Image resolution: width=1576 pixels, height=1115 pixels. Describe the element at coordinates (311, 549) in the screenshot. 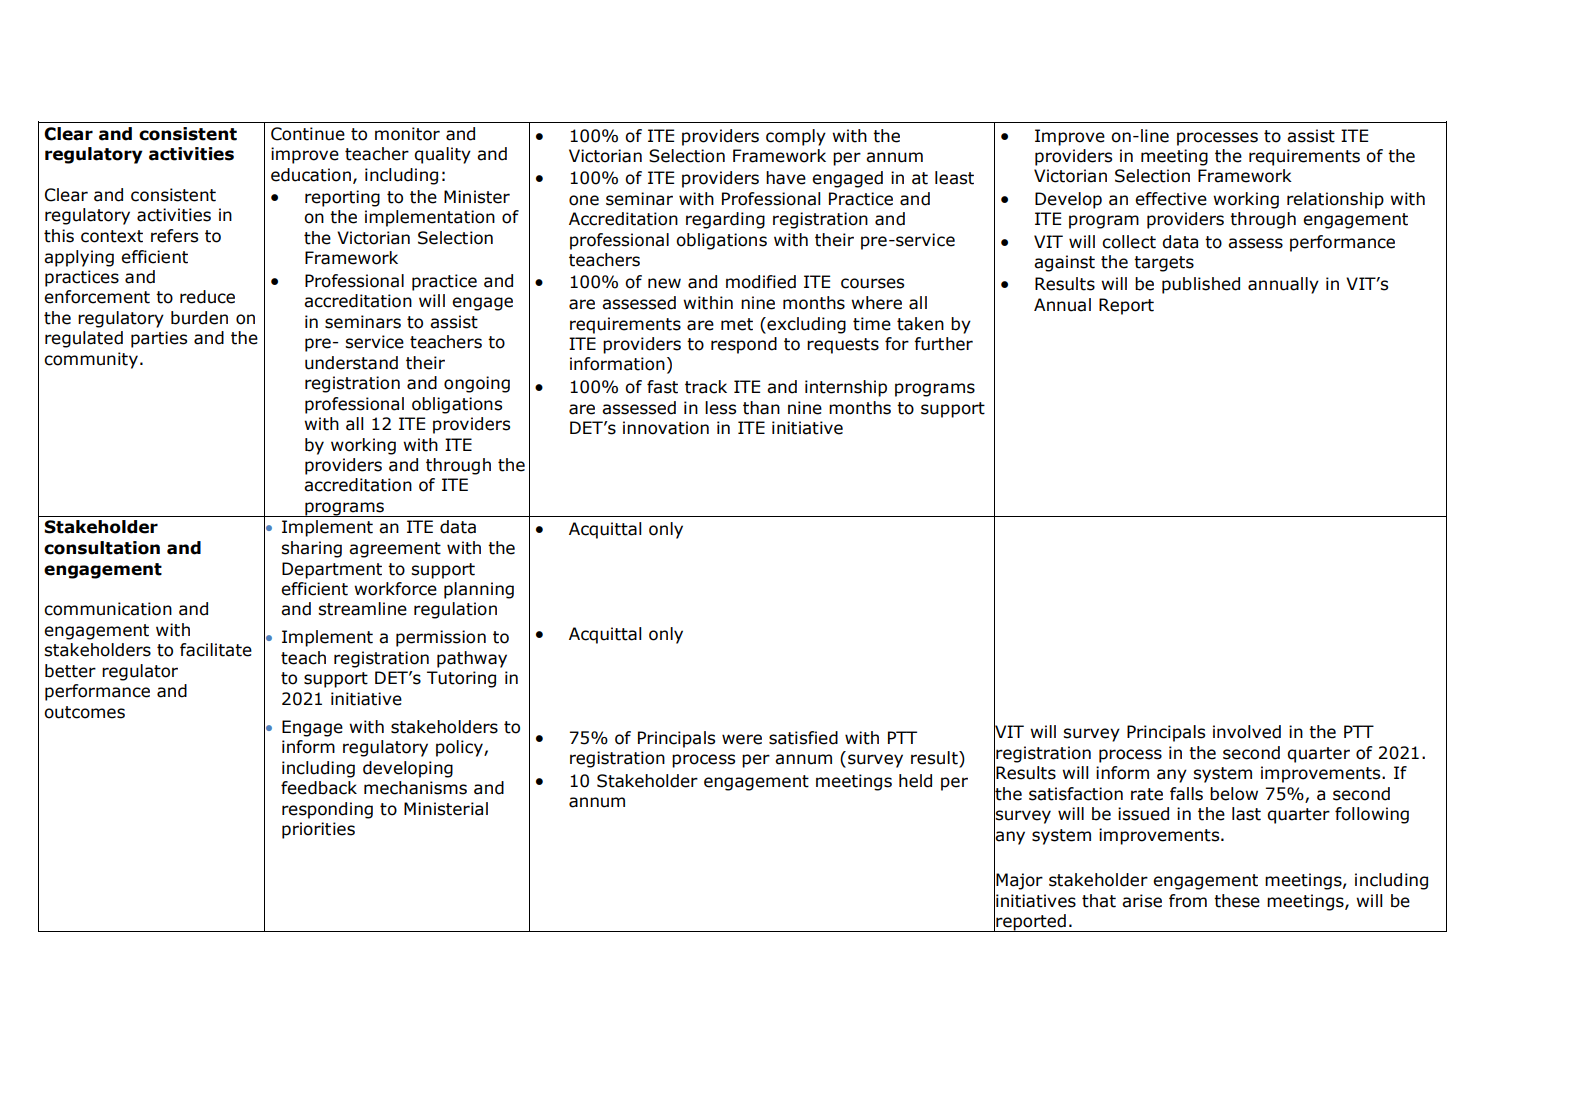

I see `sharing` at that location.
